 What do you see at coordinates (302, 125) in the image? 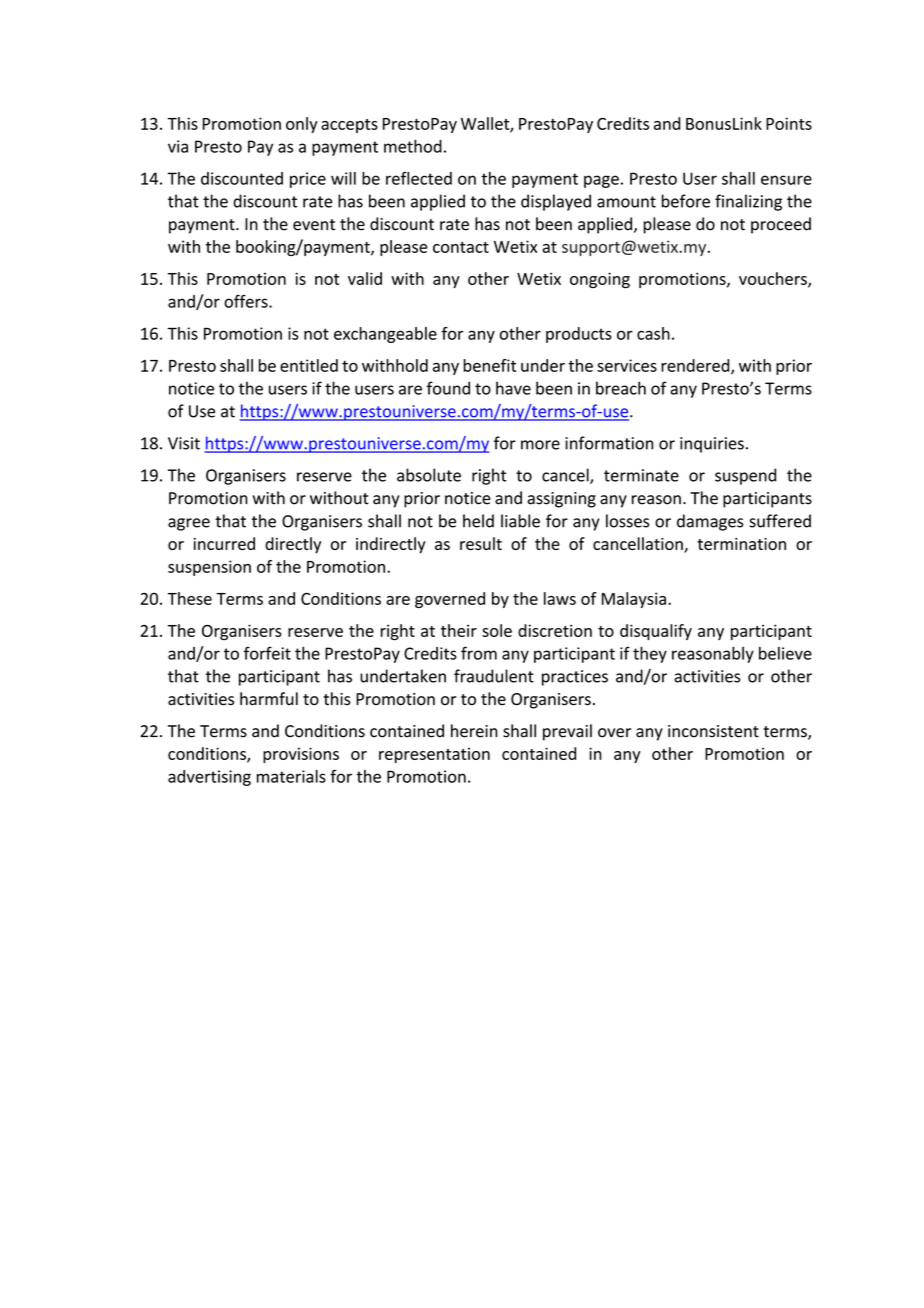
I see `only` at bounding box center [302, 125].
